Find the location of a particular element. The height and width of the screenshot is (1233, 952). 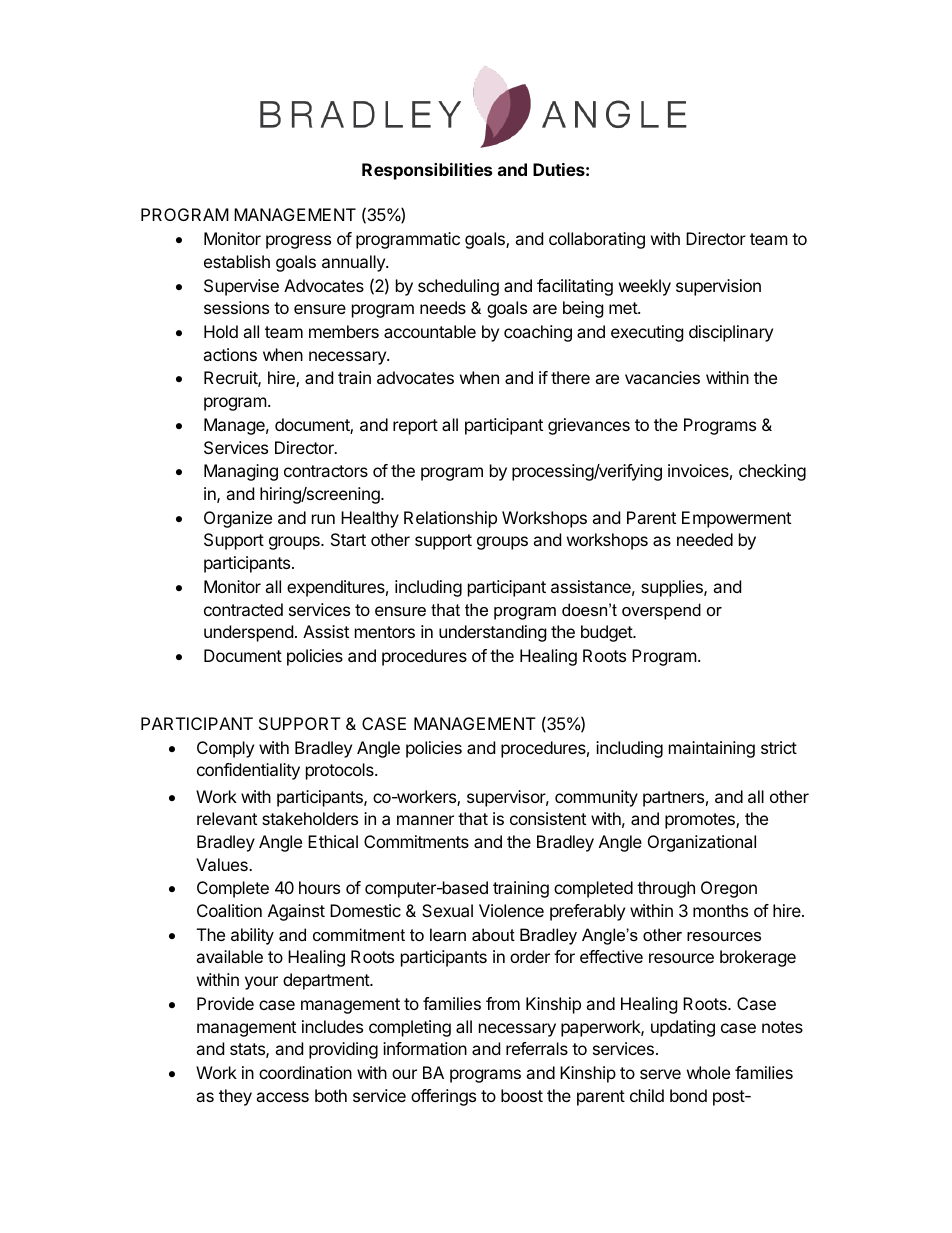

contracted is located at coordinates (243, 609).
